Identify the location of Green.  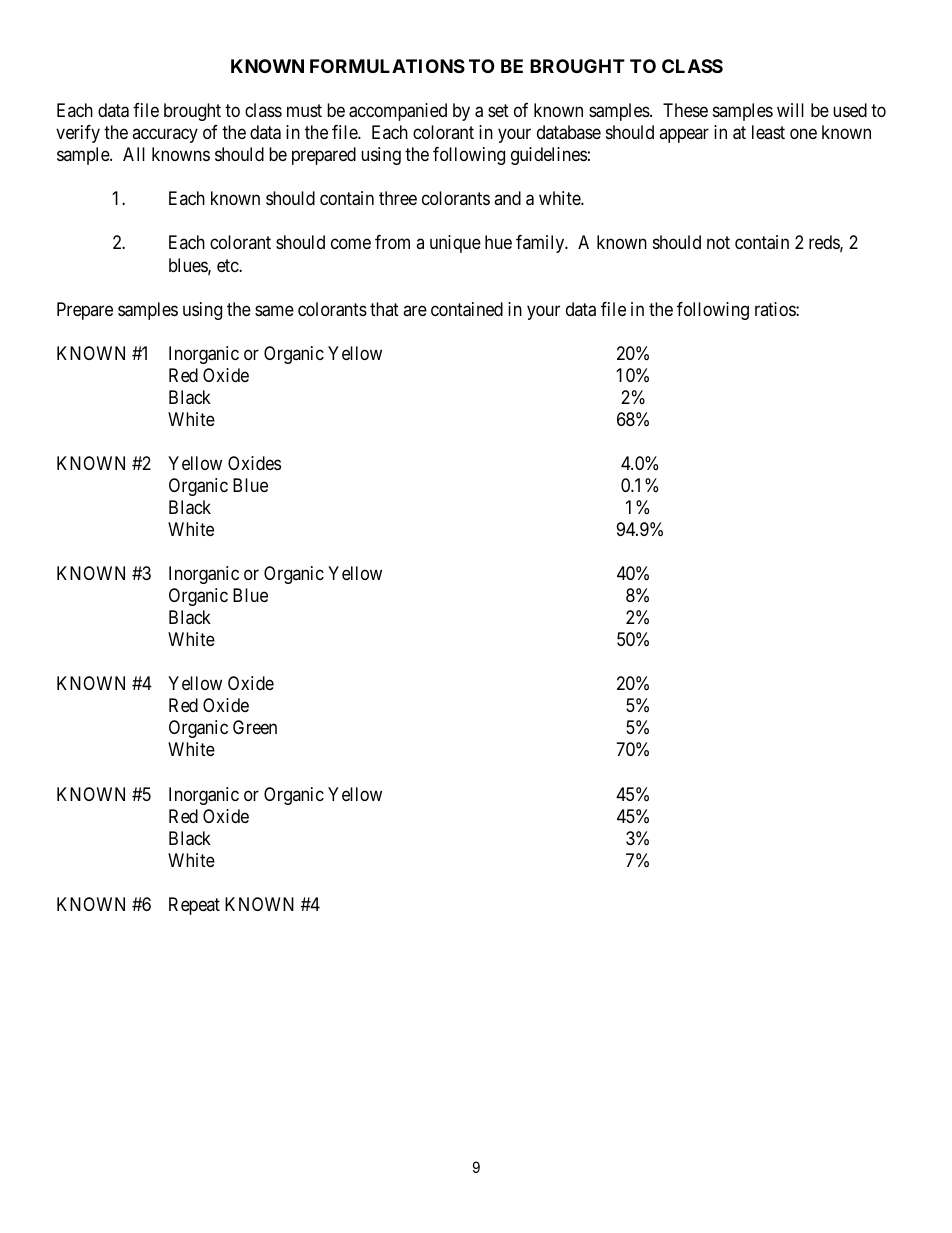
(255, 727).
